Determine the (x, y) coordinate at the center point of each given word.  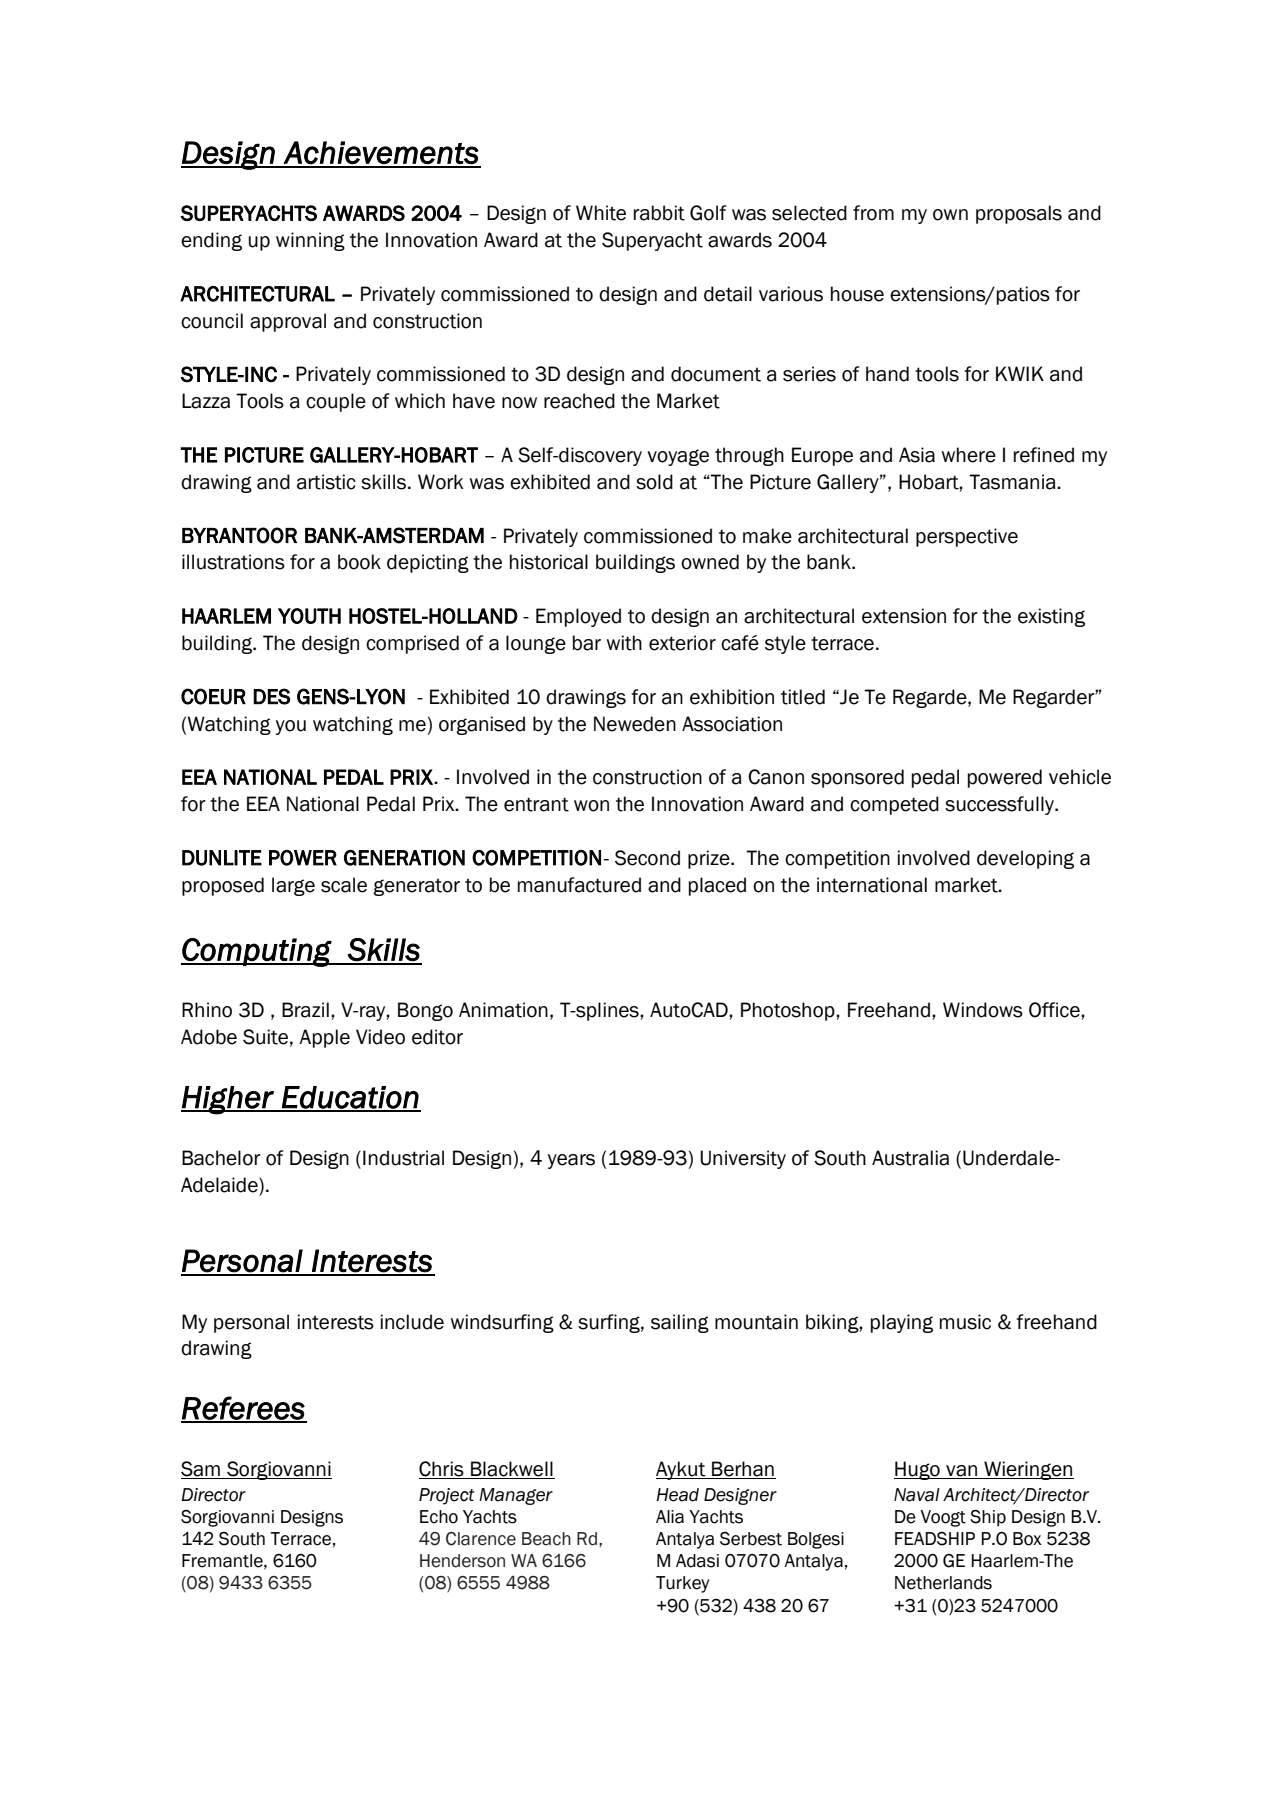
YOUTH (309, 616)
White (601, 213)
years (571, 1161)
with (624, 643)
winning (310, 241)
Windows (983, 1010)
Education (350, 1098)
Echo (439, 1517)
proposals (1019, 214)
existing (1051, 617)
